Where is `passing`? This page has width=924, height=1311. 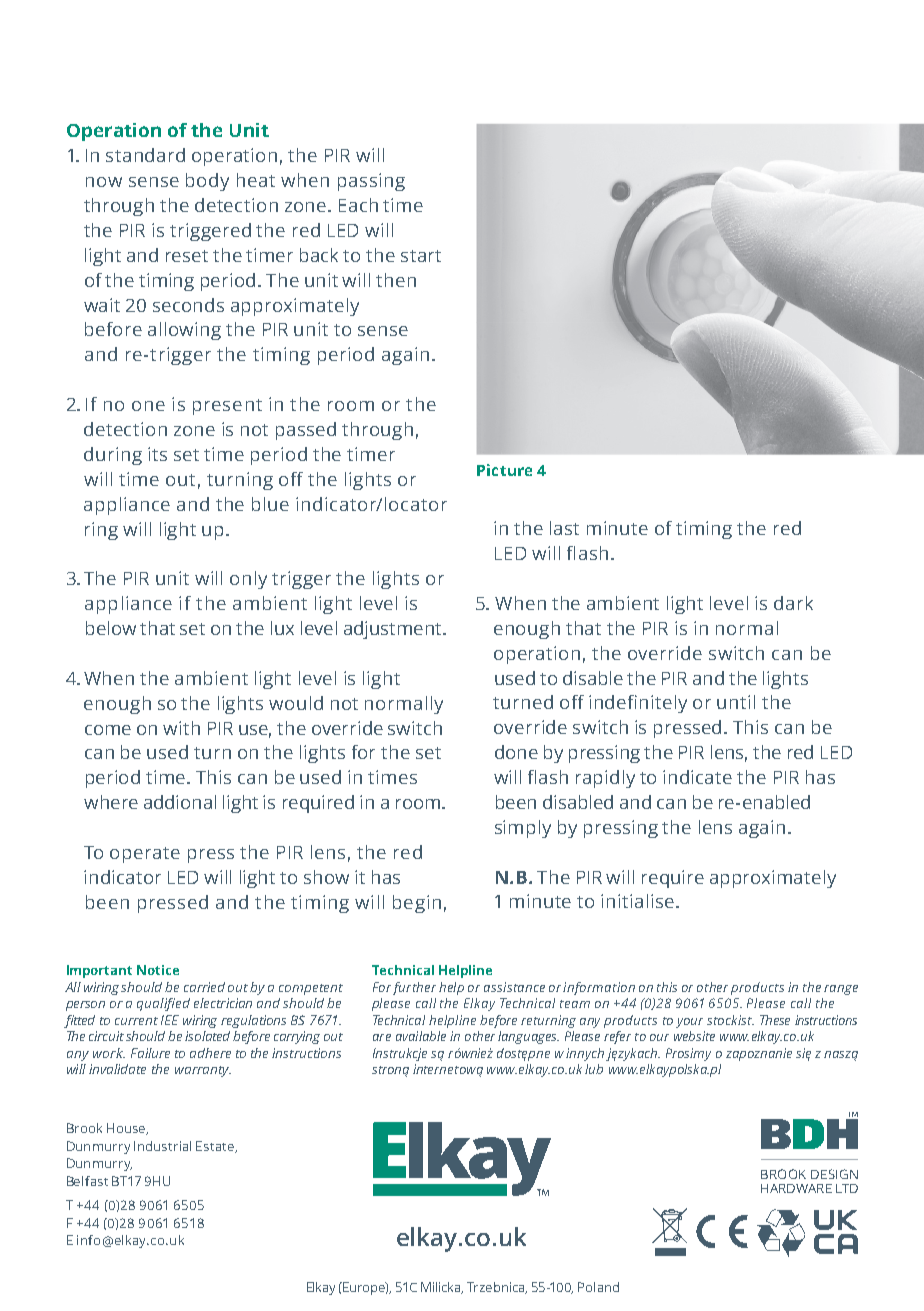 passing is located at coordinates (371, 182).
